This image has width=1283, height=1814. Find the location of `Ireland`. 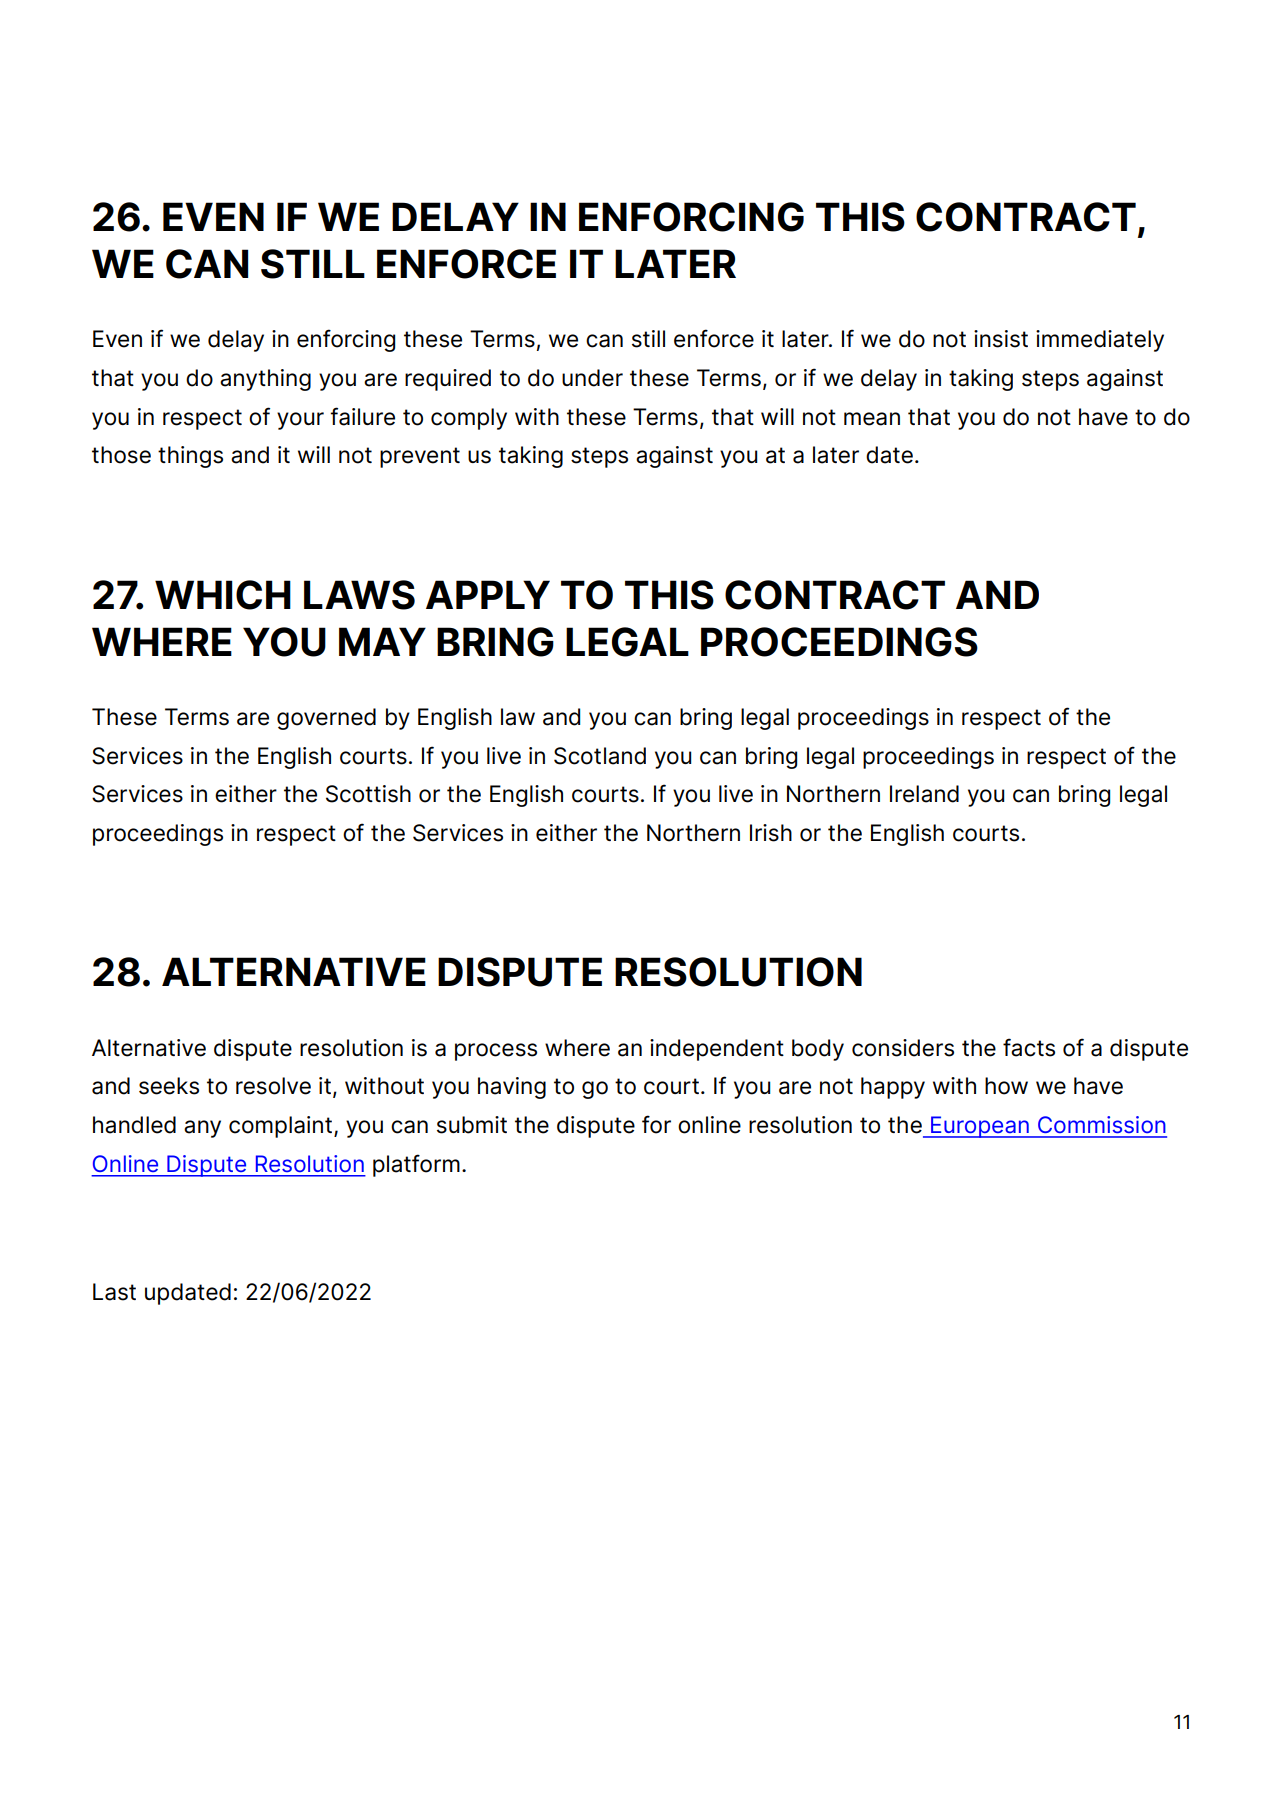

Ireland is located at coordinates (924, 794).
